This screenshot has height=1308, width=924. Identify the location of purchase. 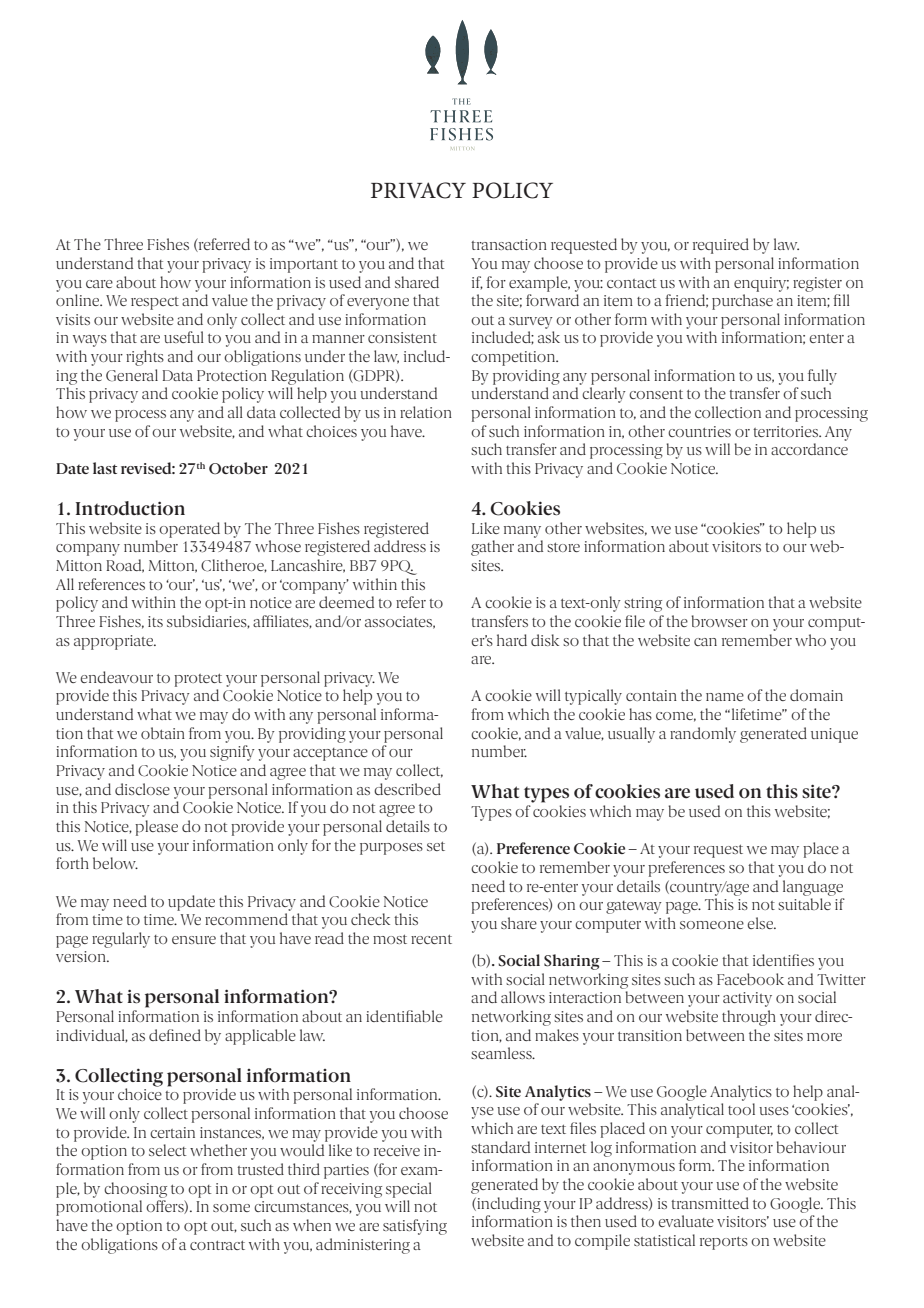
(742, 302).
